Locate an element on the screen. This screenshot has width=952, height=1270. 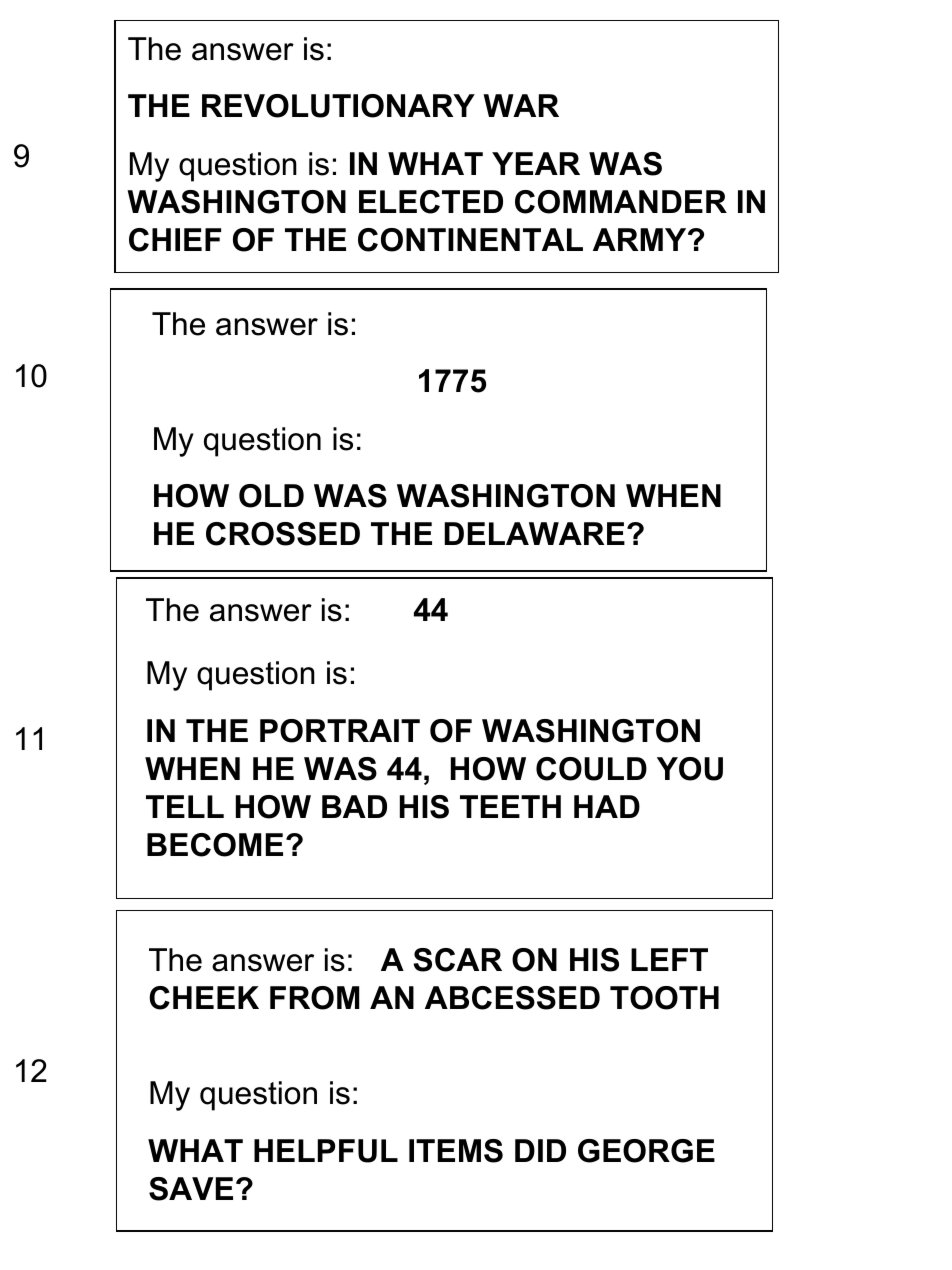
REVOLUTIONARY is located at coordinates (338, 106).
